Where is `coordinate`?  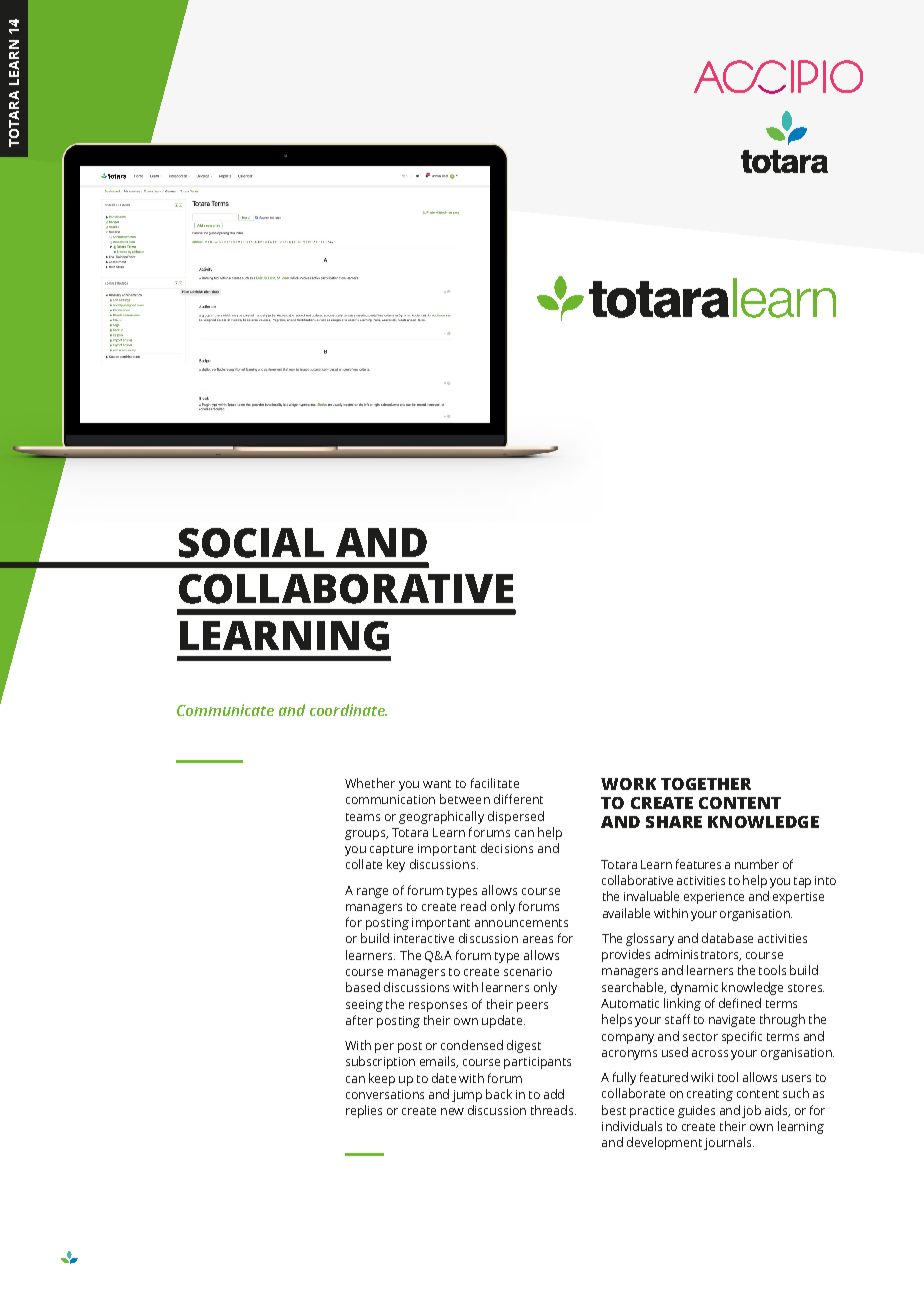 coordinate is located at coordinates (348, 710).
